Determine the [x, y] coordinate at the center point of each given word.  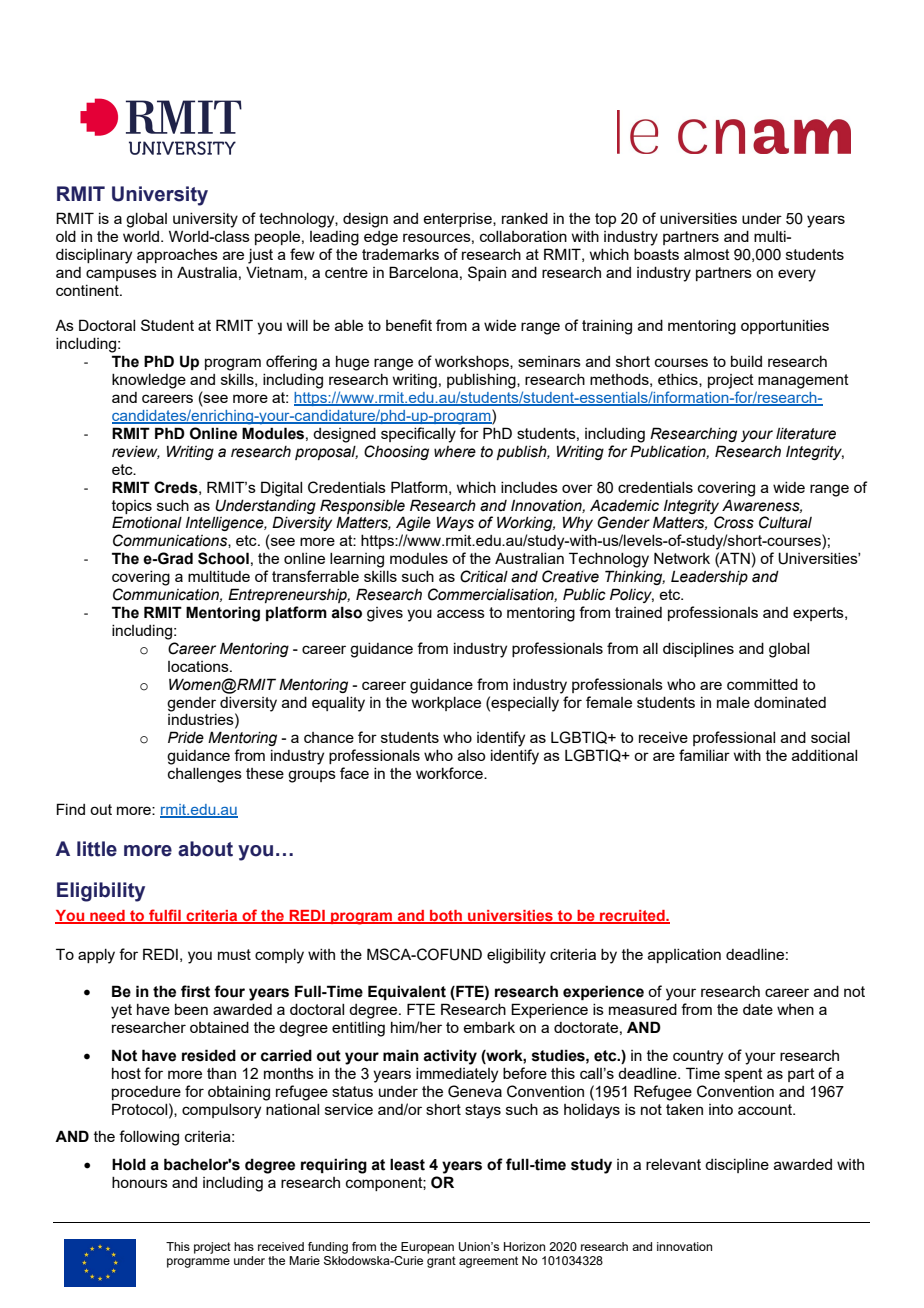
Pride [186, 737]
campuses [121, 275]
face [354, 773]
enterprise [458, 220]
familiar [704, 755]
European [427, 1248]
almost [707, 254]
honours [140, 1182]
